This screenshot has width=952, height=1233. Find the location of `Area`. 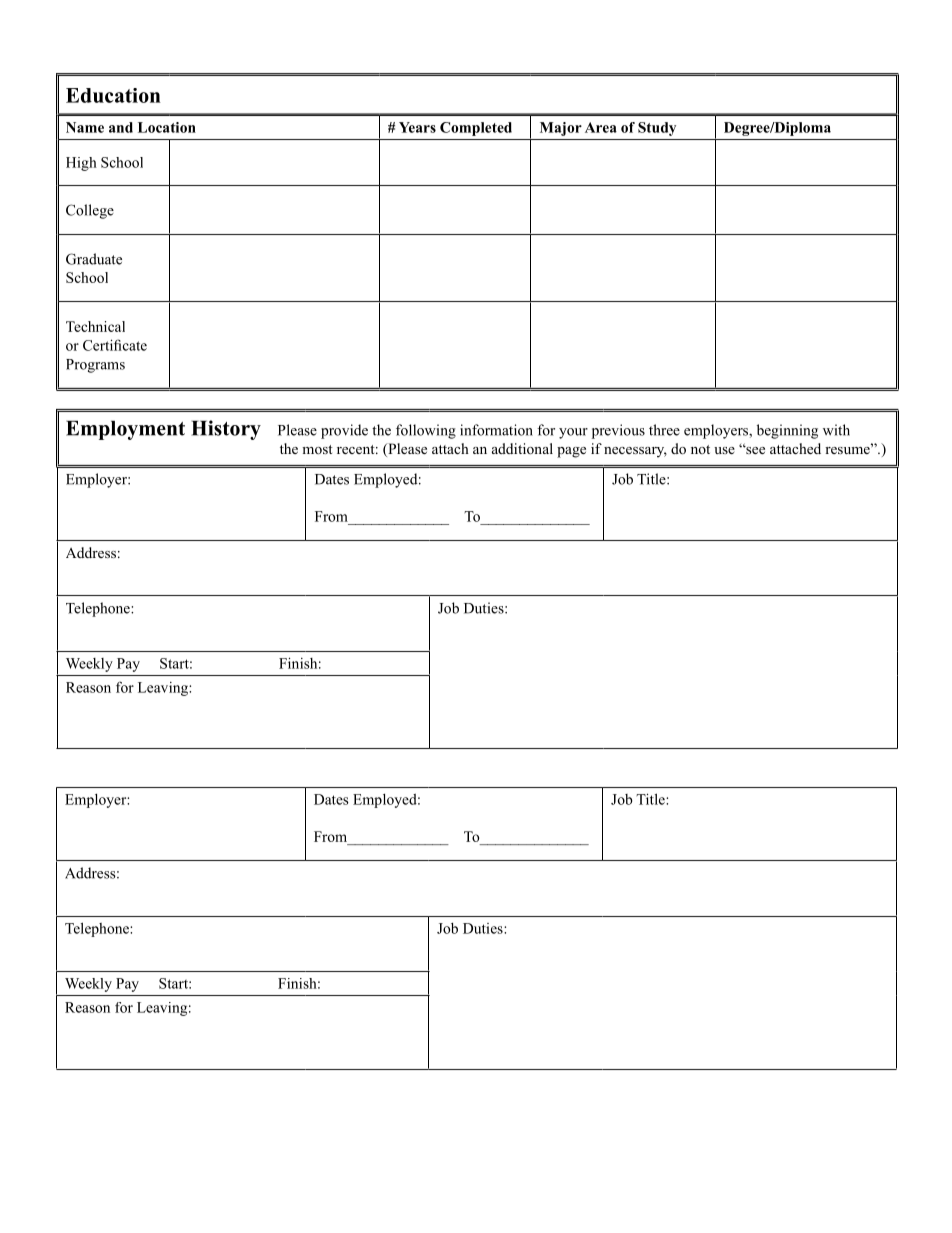

Area is located at coordinates (601, 127).
